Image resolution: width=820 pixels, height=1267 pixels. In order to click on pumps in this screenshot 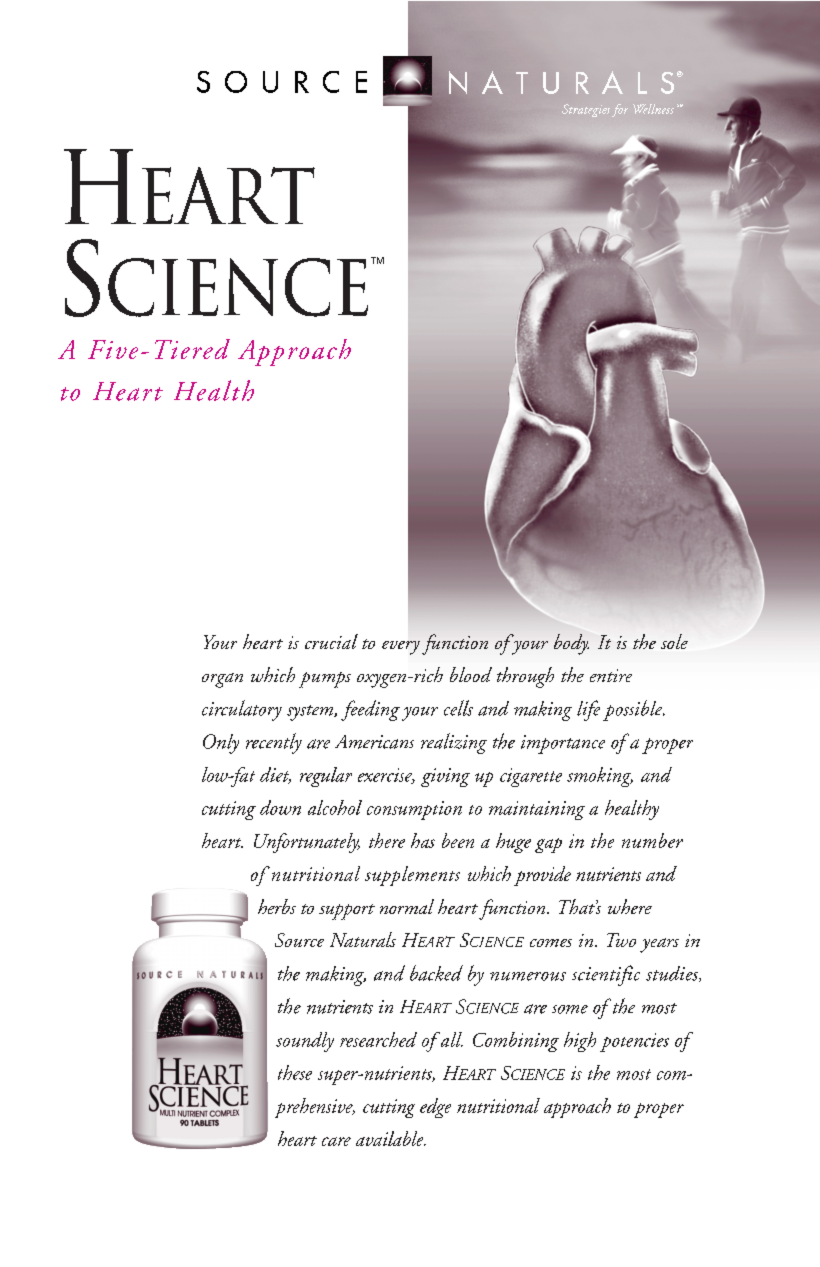, I will do `click(325, 680)`.
